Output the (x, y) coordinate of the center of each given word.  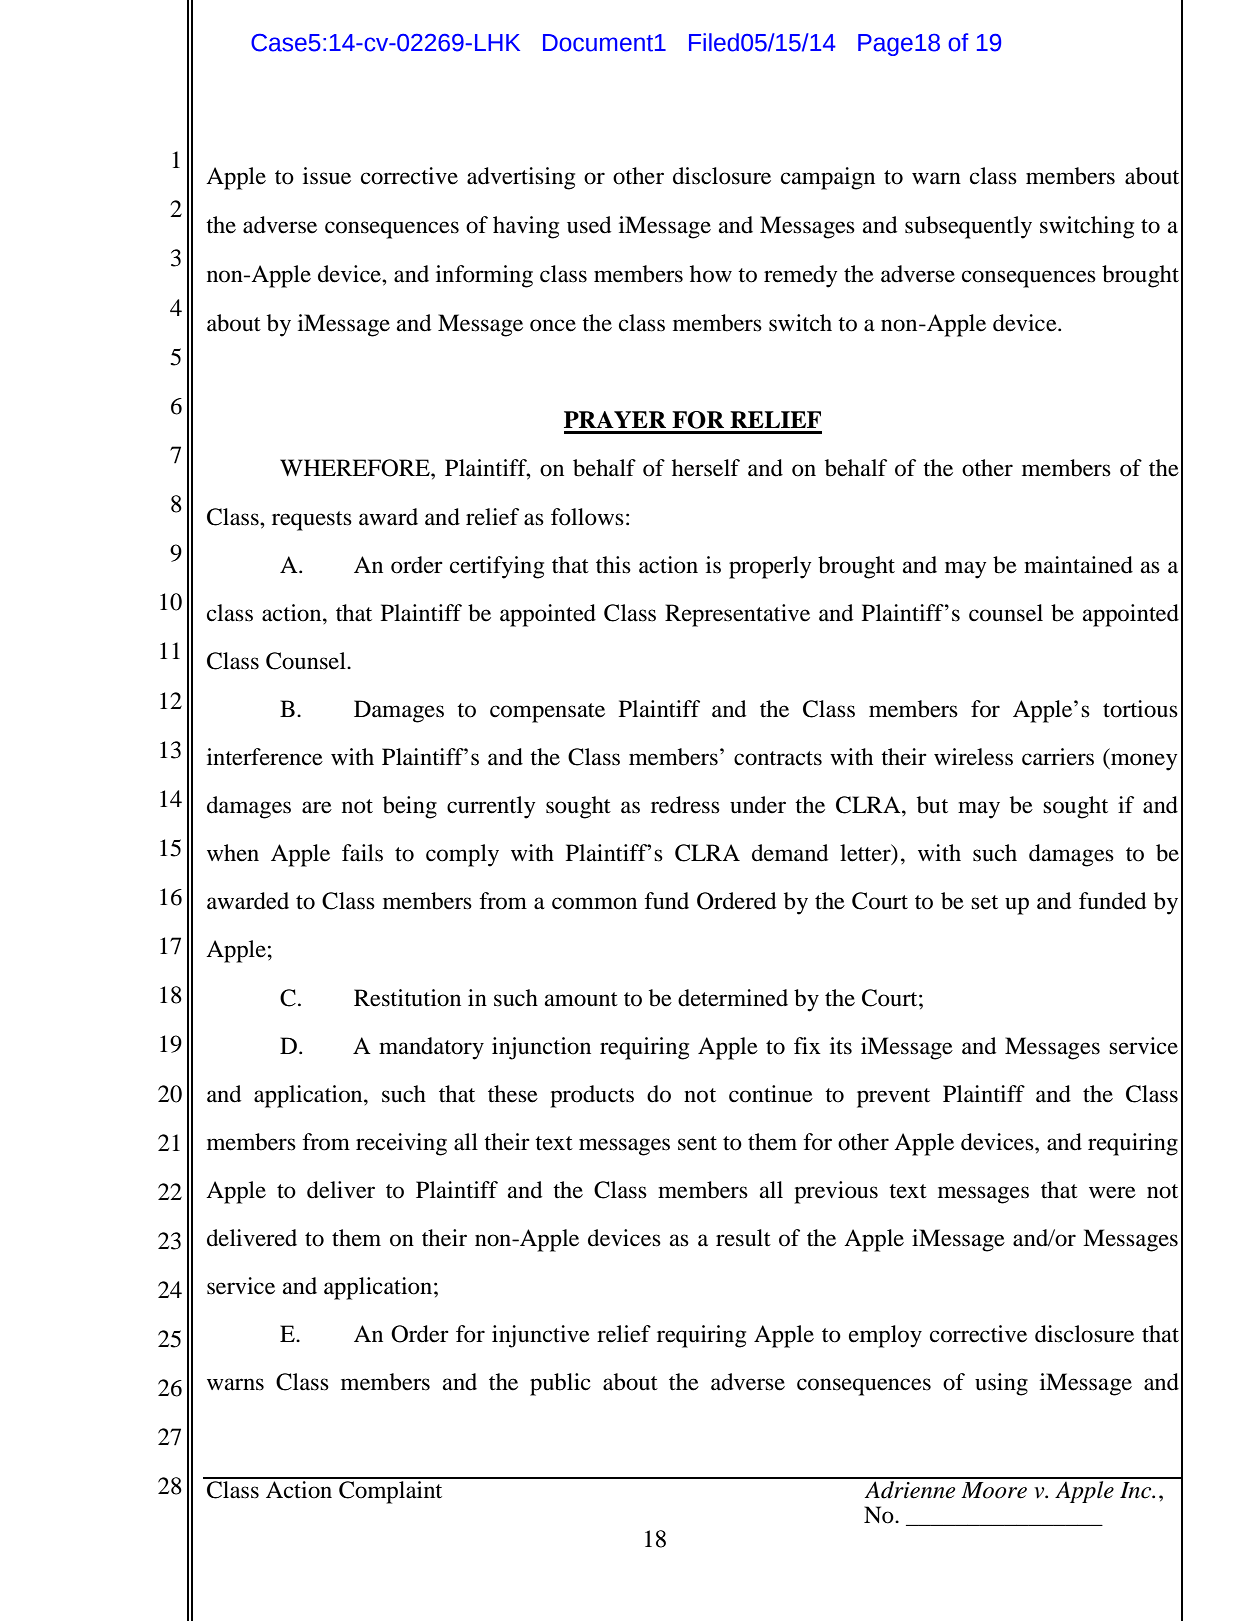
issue (327, 176)
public (560, 1384)
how (711, 274)
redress (685, 805)
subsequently (968, 227)
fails (362, 853)
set (984, 902)
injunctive (541, 1336)
